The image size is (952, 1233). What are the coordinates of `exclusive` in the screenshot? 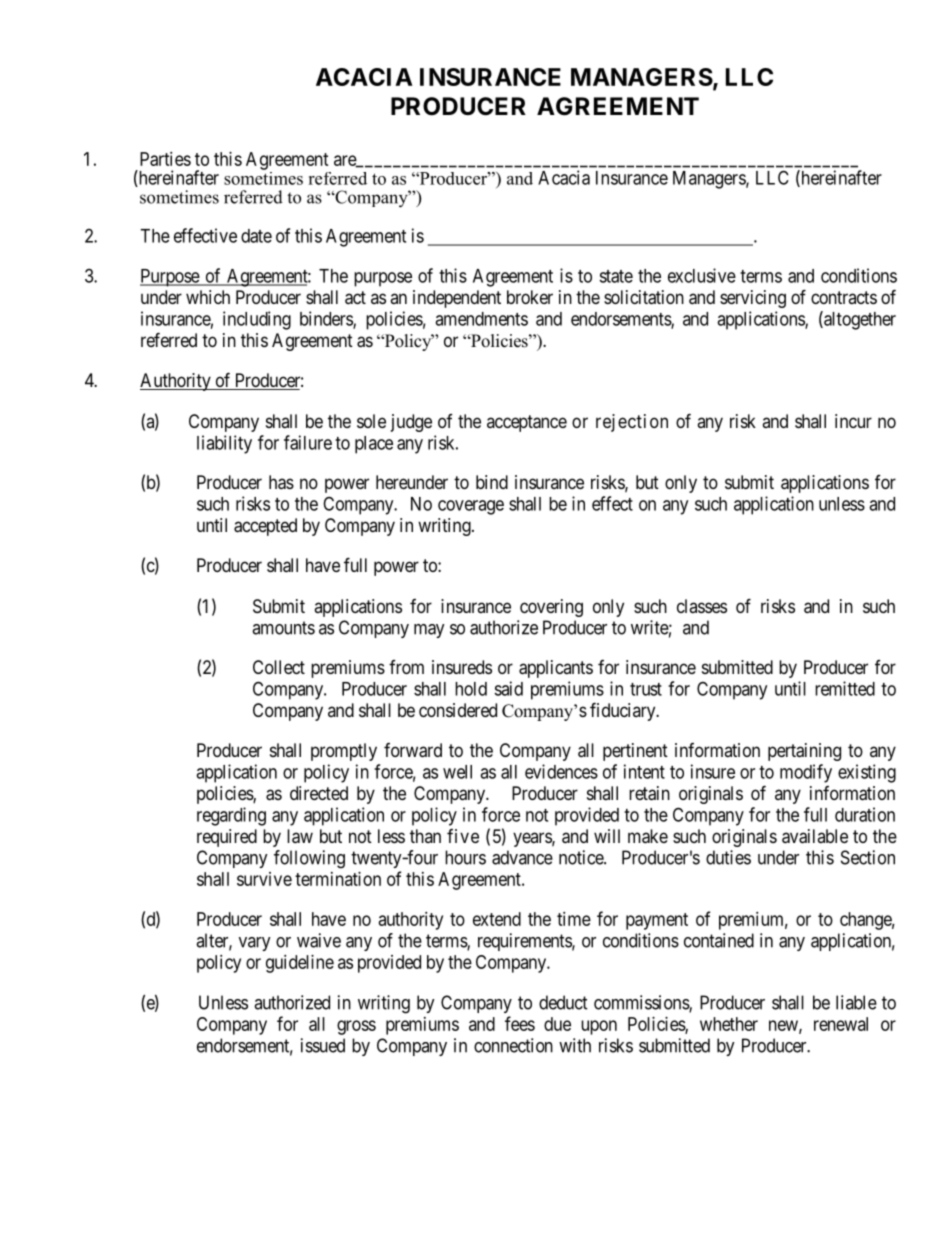 It's located at (702, 275).
